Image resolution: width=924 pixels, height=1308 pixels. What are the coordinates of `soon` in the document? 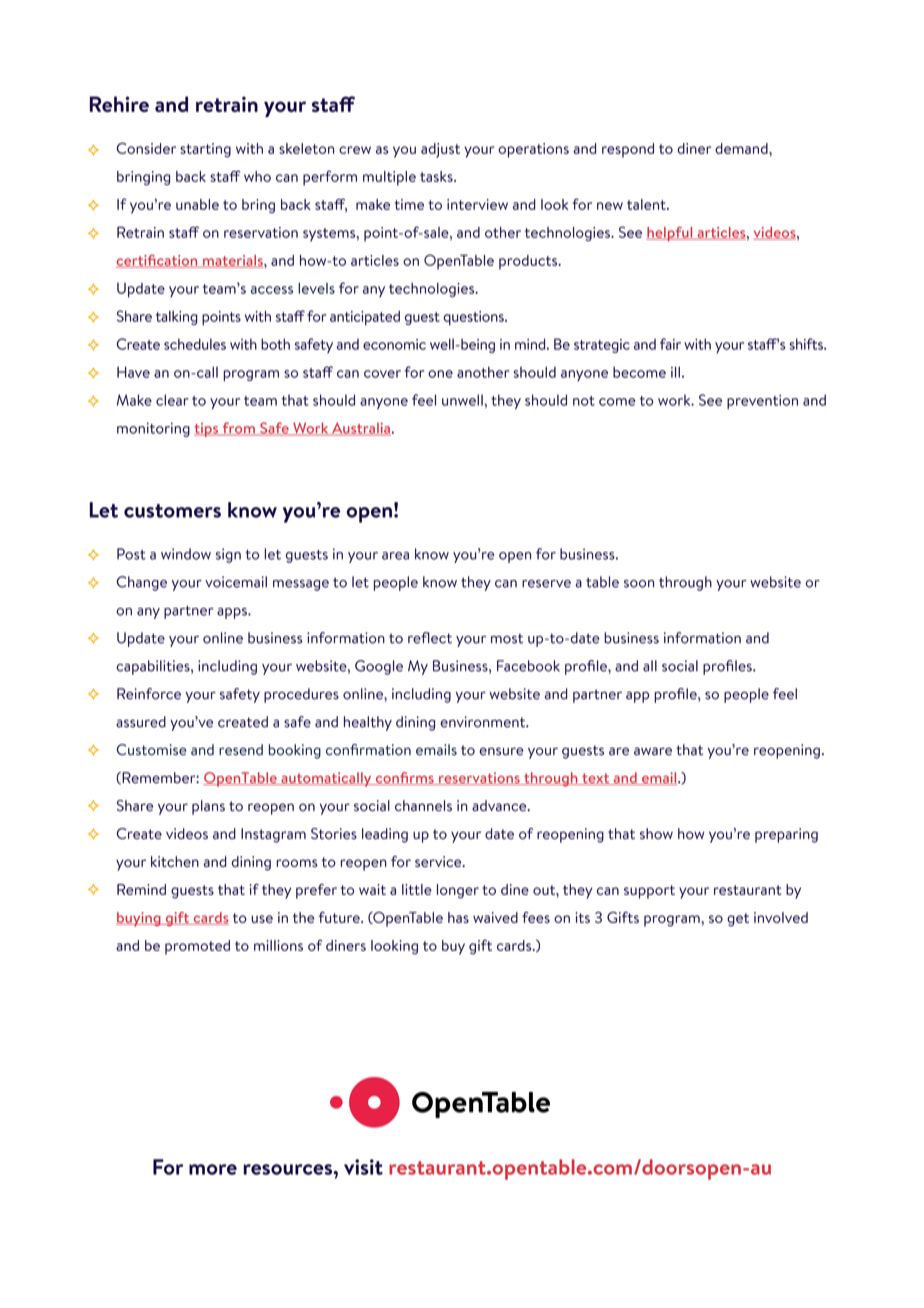 It's located at (639, 584).
